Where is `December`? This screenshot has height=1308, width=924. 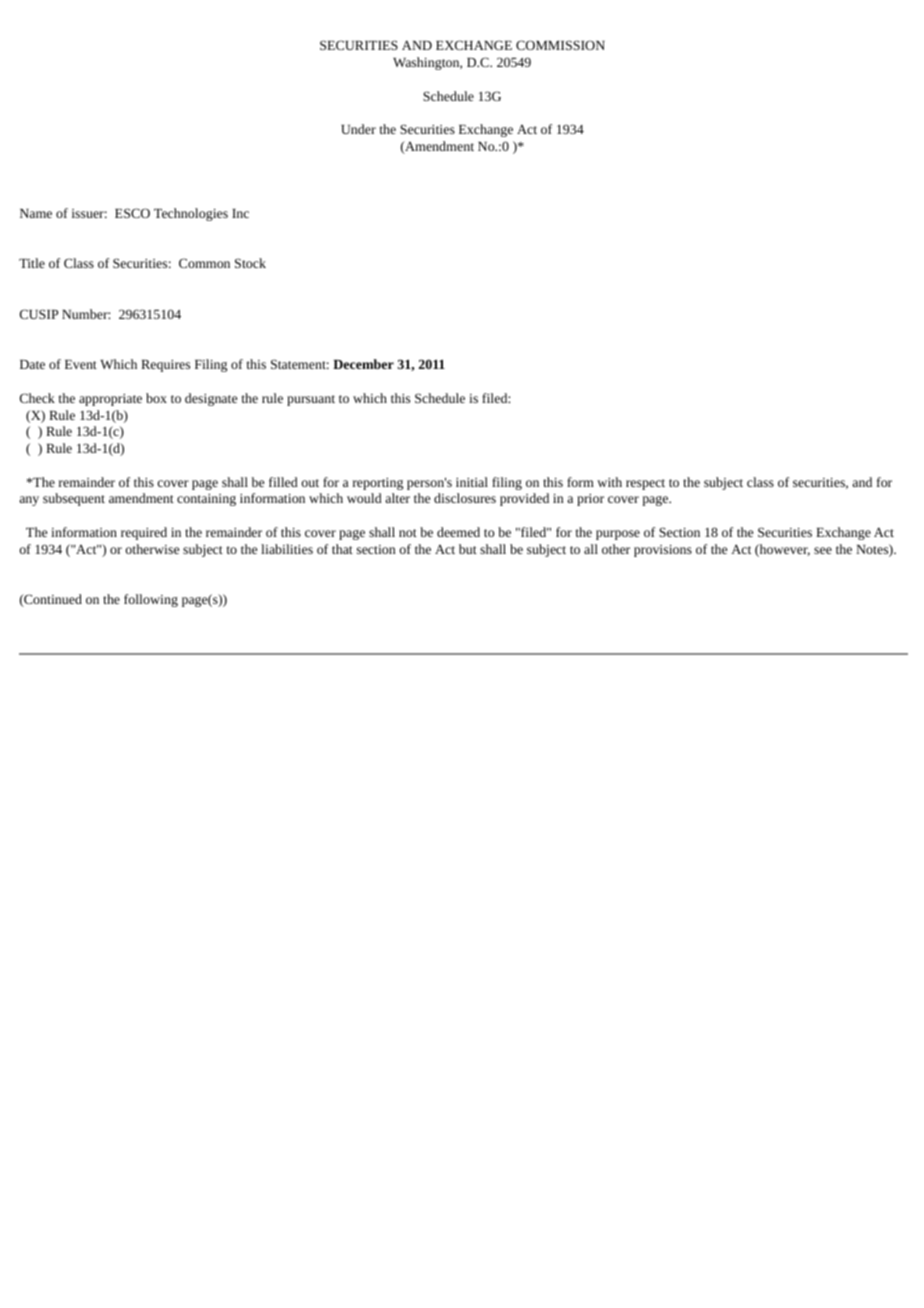
December is located at coordinates (363, 364).
